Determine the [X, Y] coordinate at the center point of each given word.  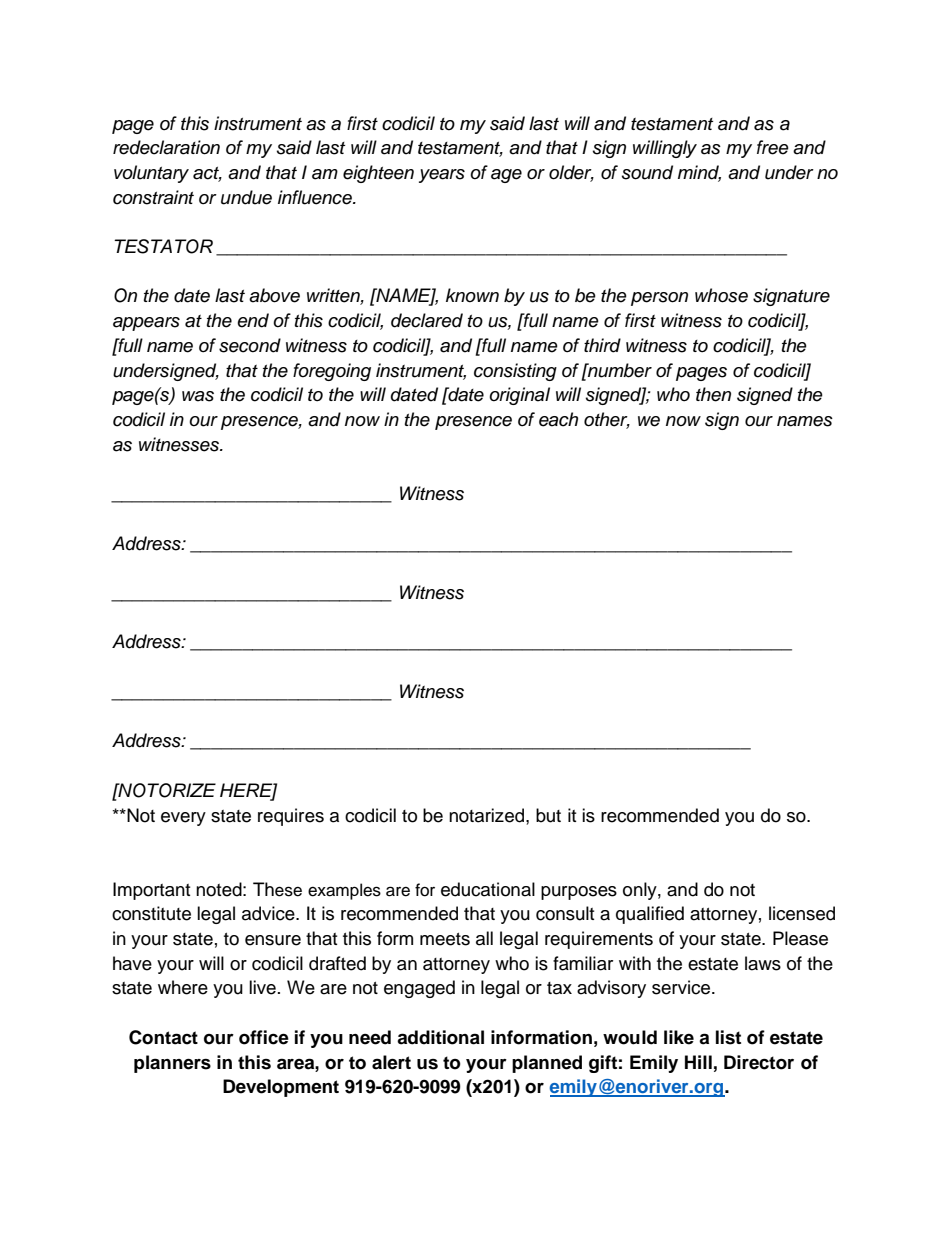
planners [172, 1064]
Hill [698, 1062]
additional [440, 1037]
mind [699, 173]
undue [246, 197]
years [442, 176]
